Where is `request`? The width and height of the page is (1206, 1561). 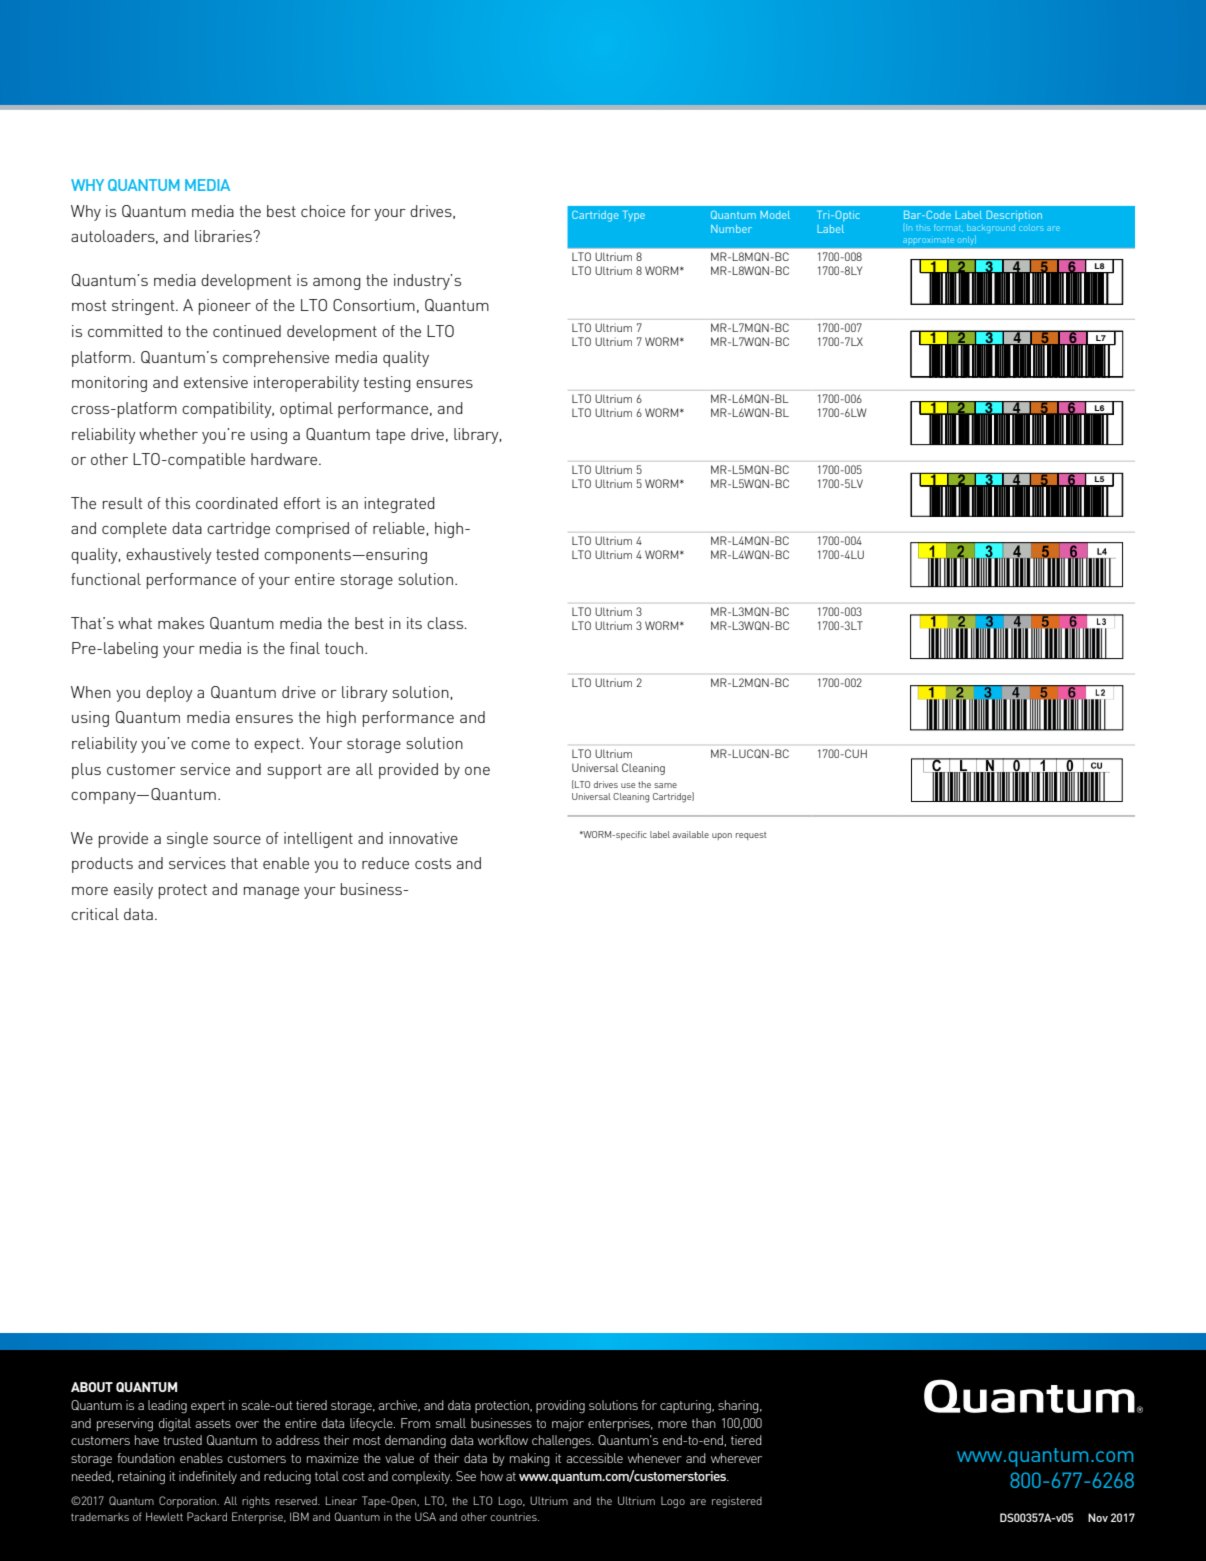 request is located at coordinates (751, 836).
